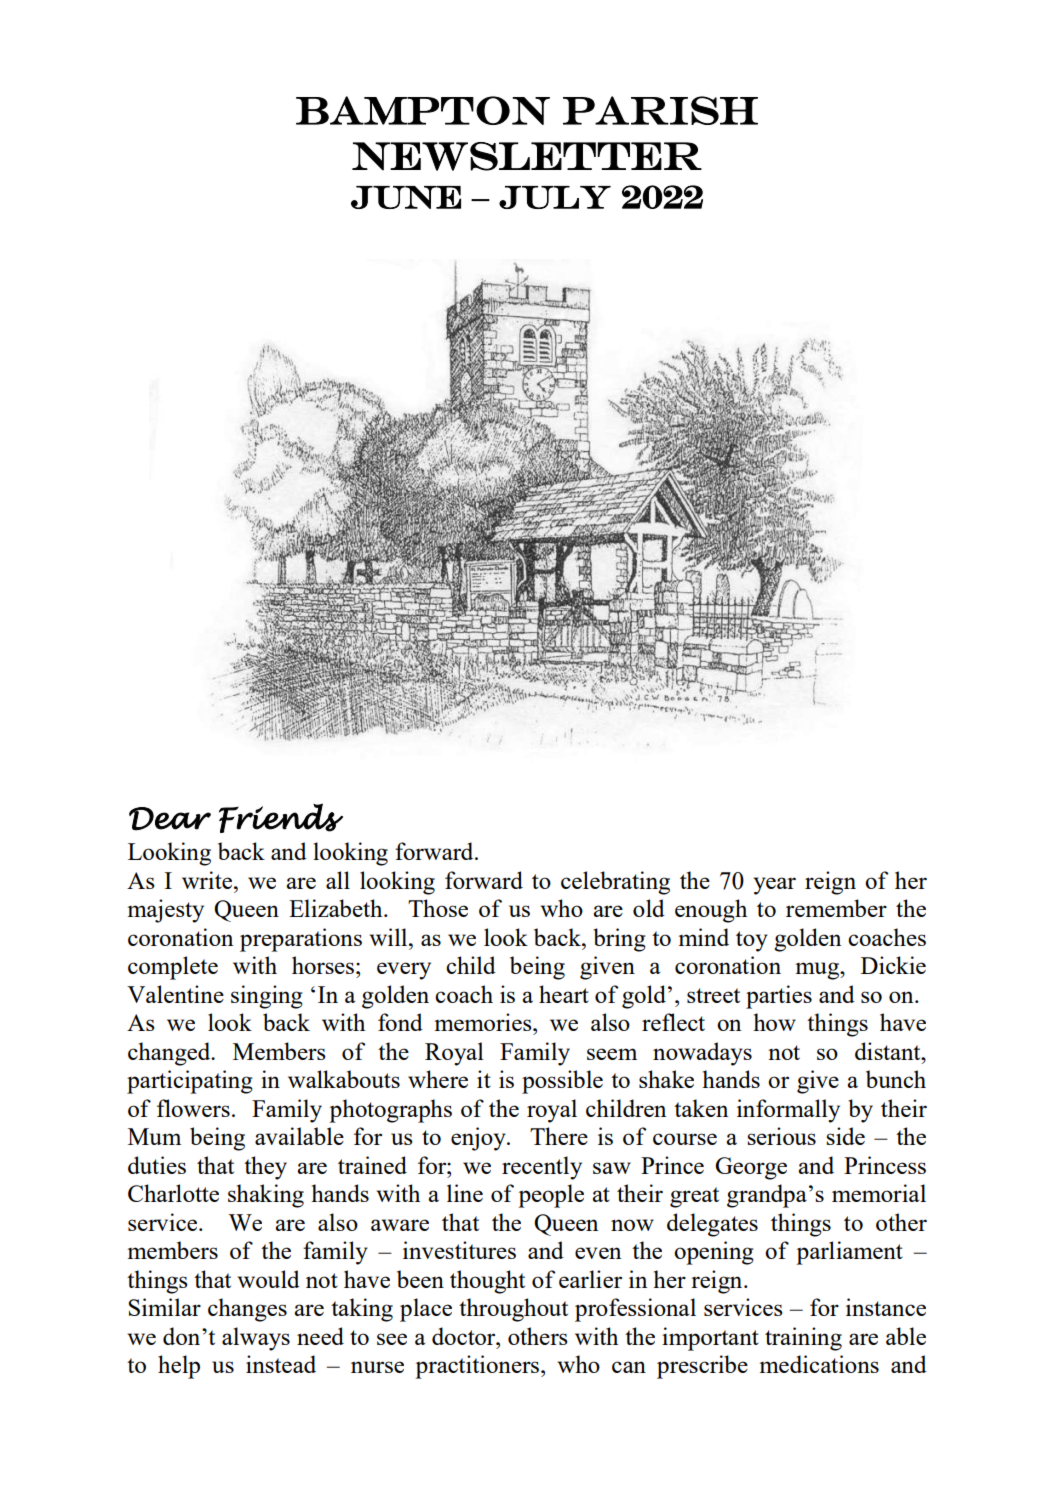 The height and width of the page is (1490, 1054). What do you see at coordinates (406, 197) in the page?
I see `JUNE` at bounding box center [406, 197].
